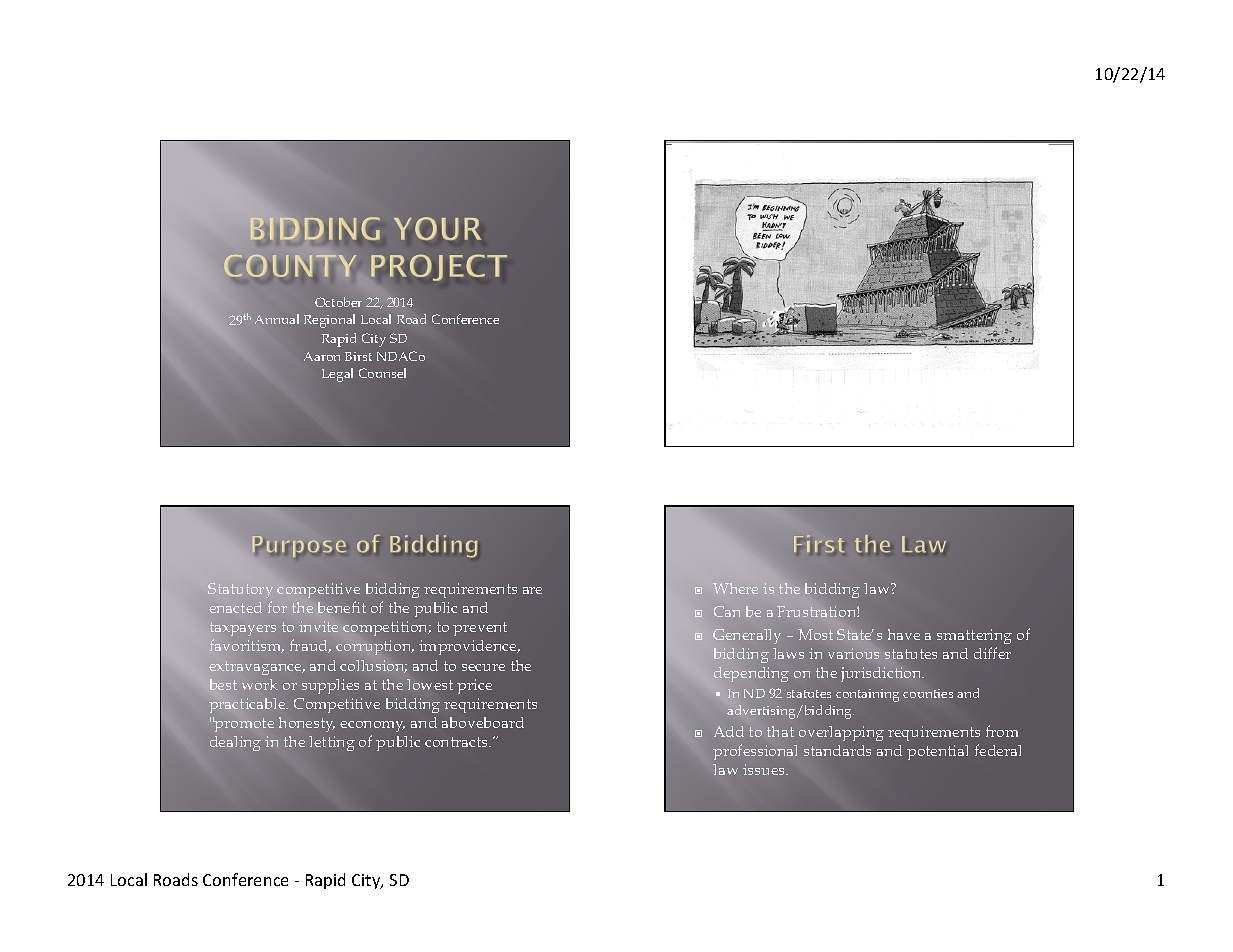 The image size is (1233, 952). Describe the element at coordinates (329, 321) in the image. I see `Regional` at that location.
